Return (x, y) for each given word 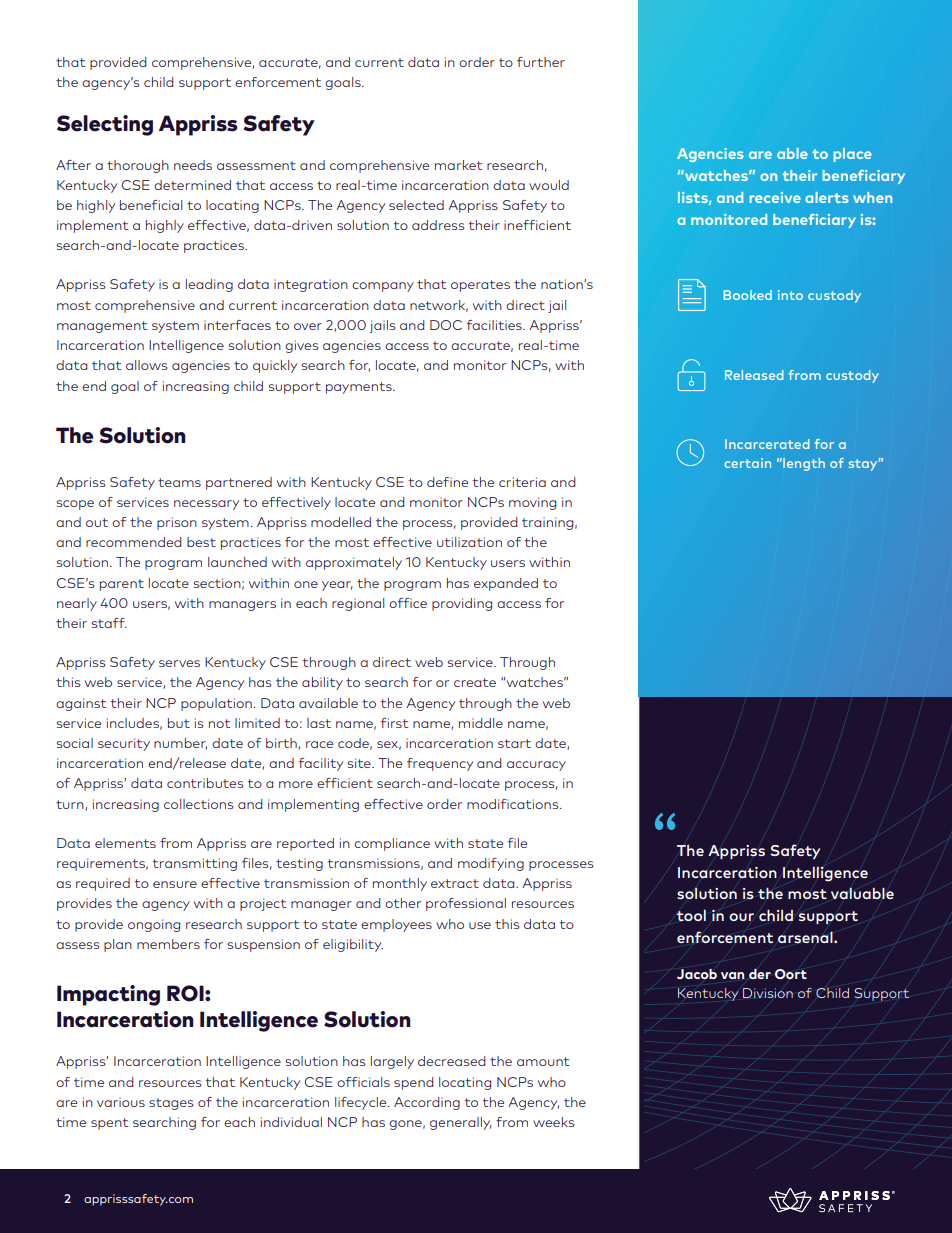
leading (209, 285)
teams (179, 482)
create (475, 682)
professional (466, 904)
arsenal (806, 937)
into (790, 295)
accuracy (536, 766)
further (541, 62)
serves (179, 663)
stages (171, 1104)
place (852, 155)
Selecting (105, 125)
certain (747, 463)
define (447, 482)
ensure (175, 884)
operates (480, 286)
